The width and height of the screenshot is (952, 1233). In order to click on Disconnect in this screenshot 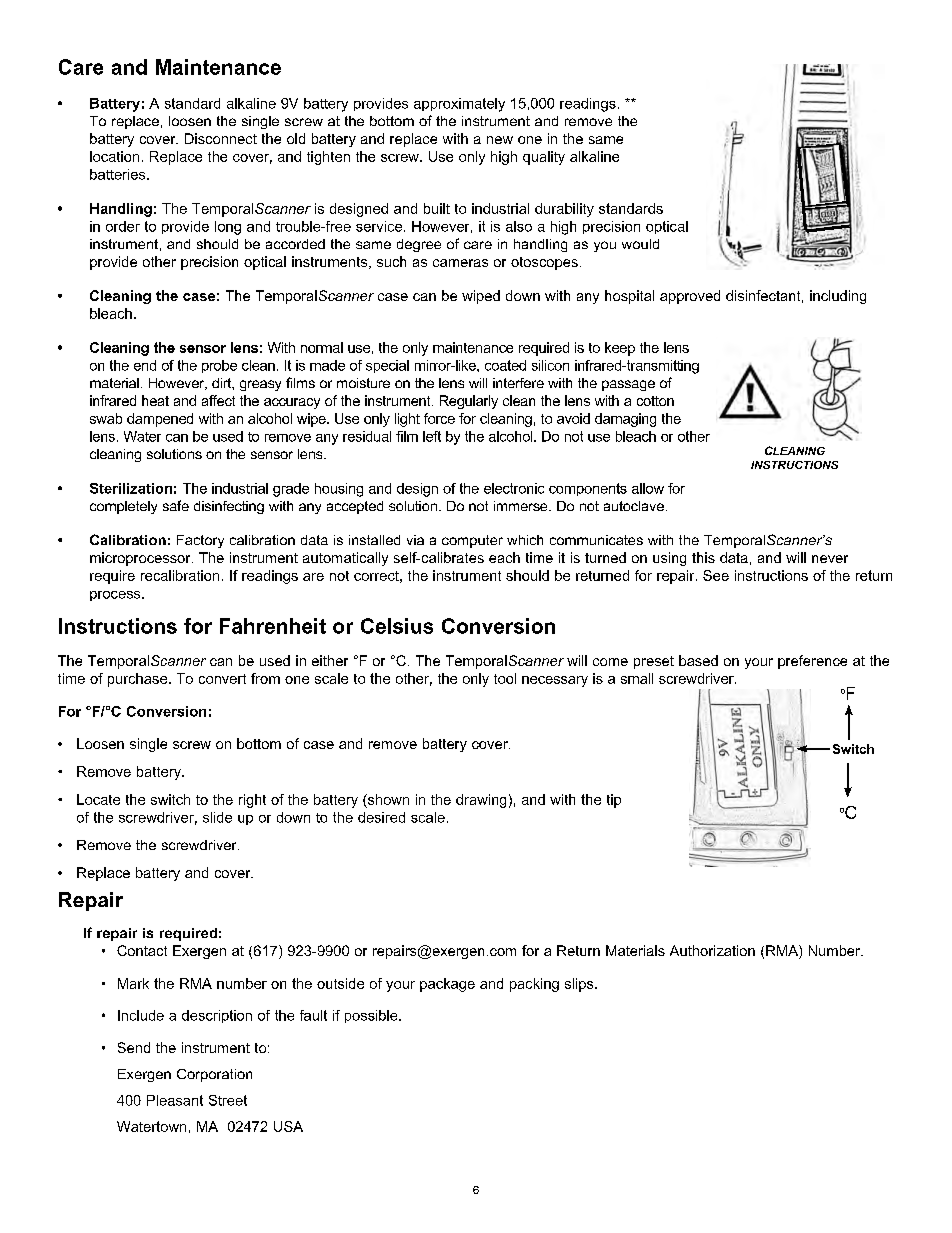, I will do `click(221, 138)`.
